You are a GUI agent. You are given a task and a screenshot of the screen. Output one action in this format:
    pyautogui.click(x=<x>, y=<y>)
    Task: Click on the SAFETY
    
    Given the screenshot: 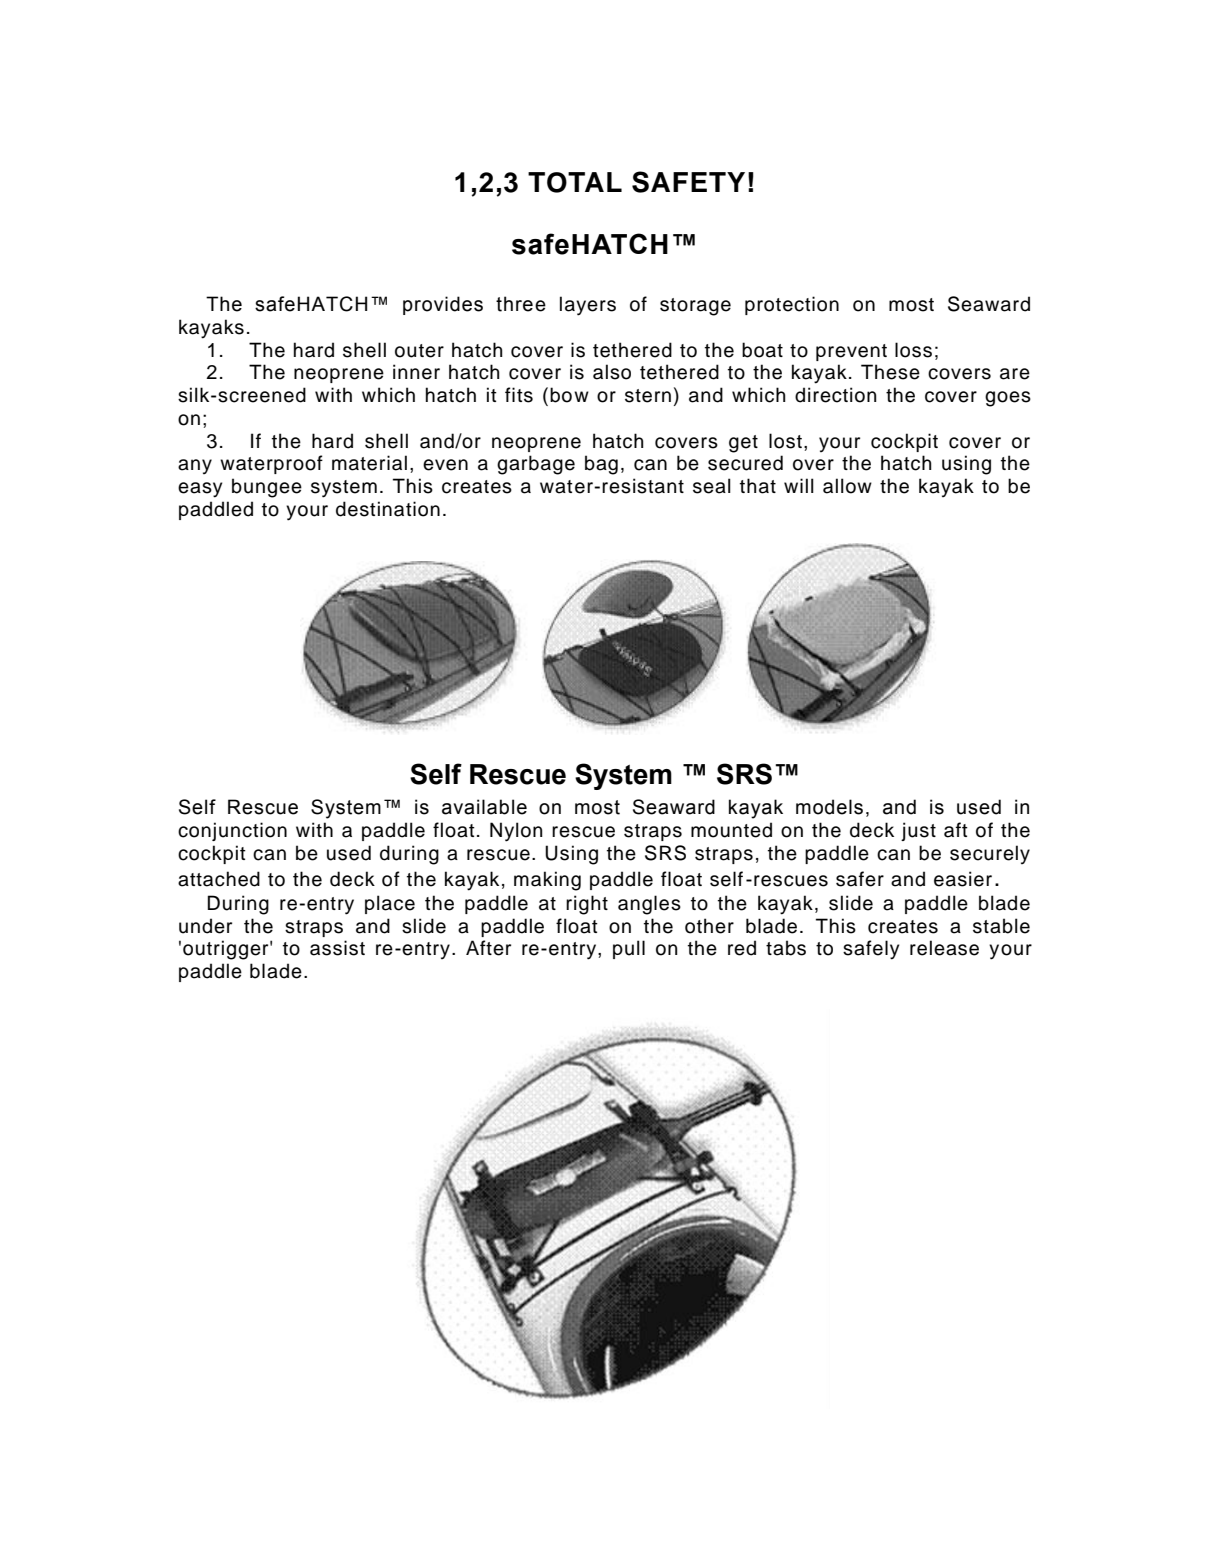 What is the action you would take?
    pyautogui.click(x=688, y=182)
